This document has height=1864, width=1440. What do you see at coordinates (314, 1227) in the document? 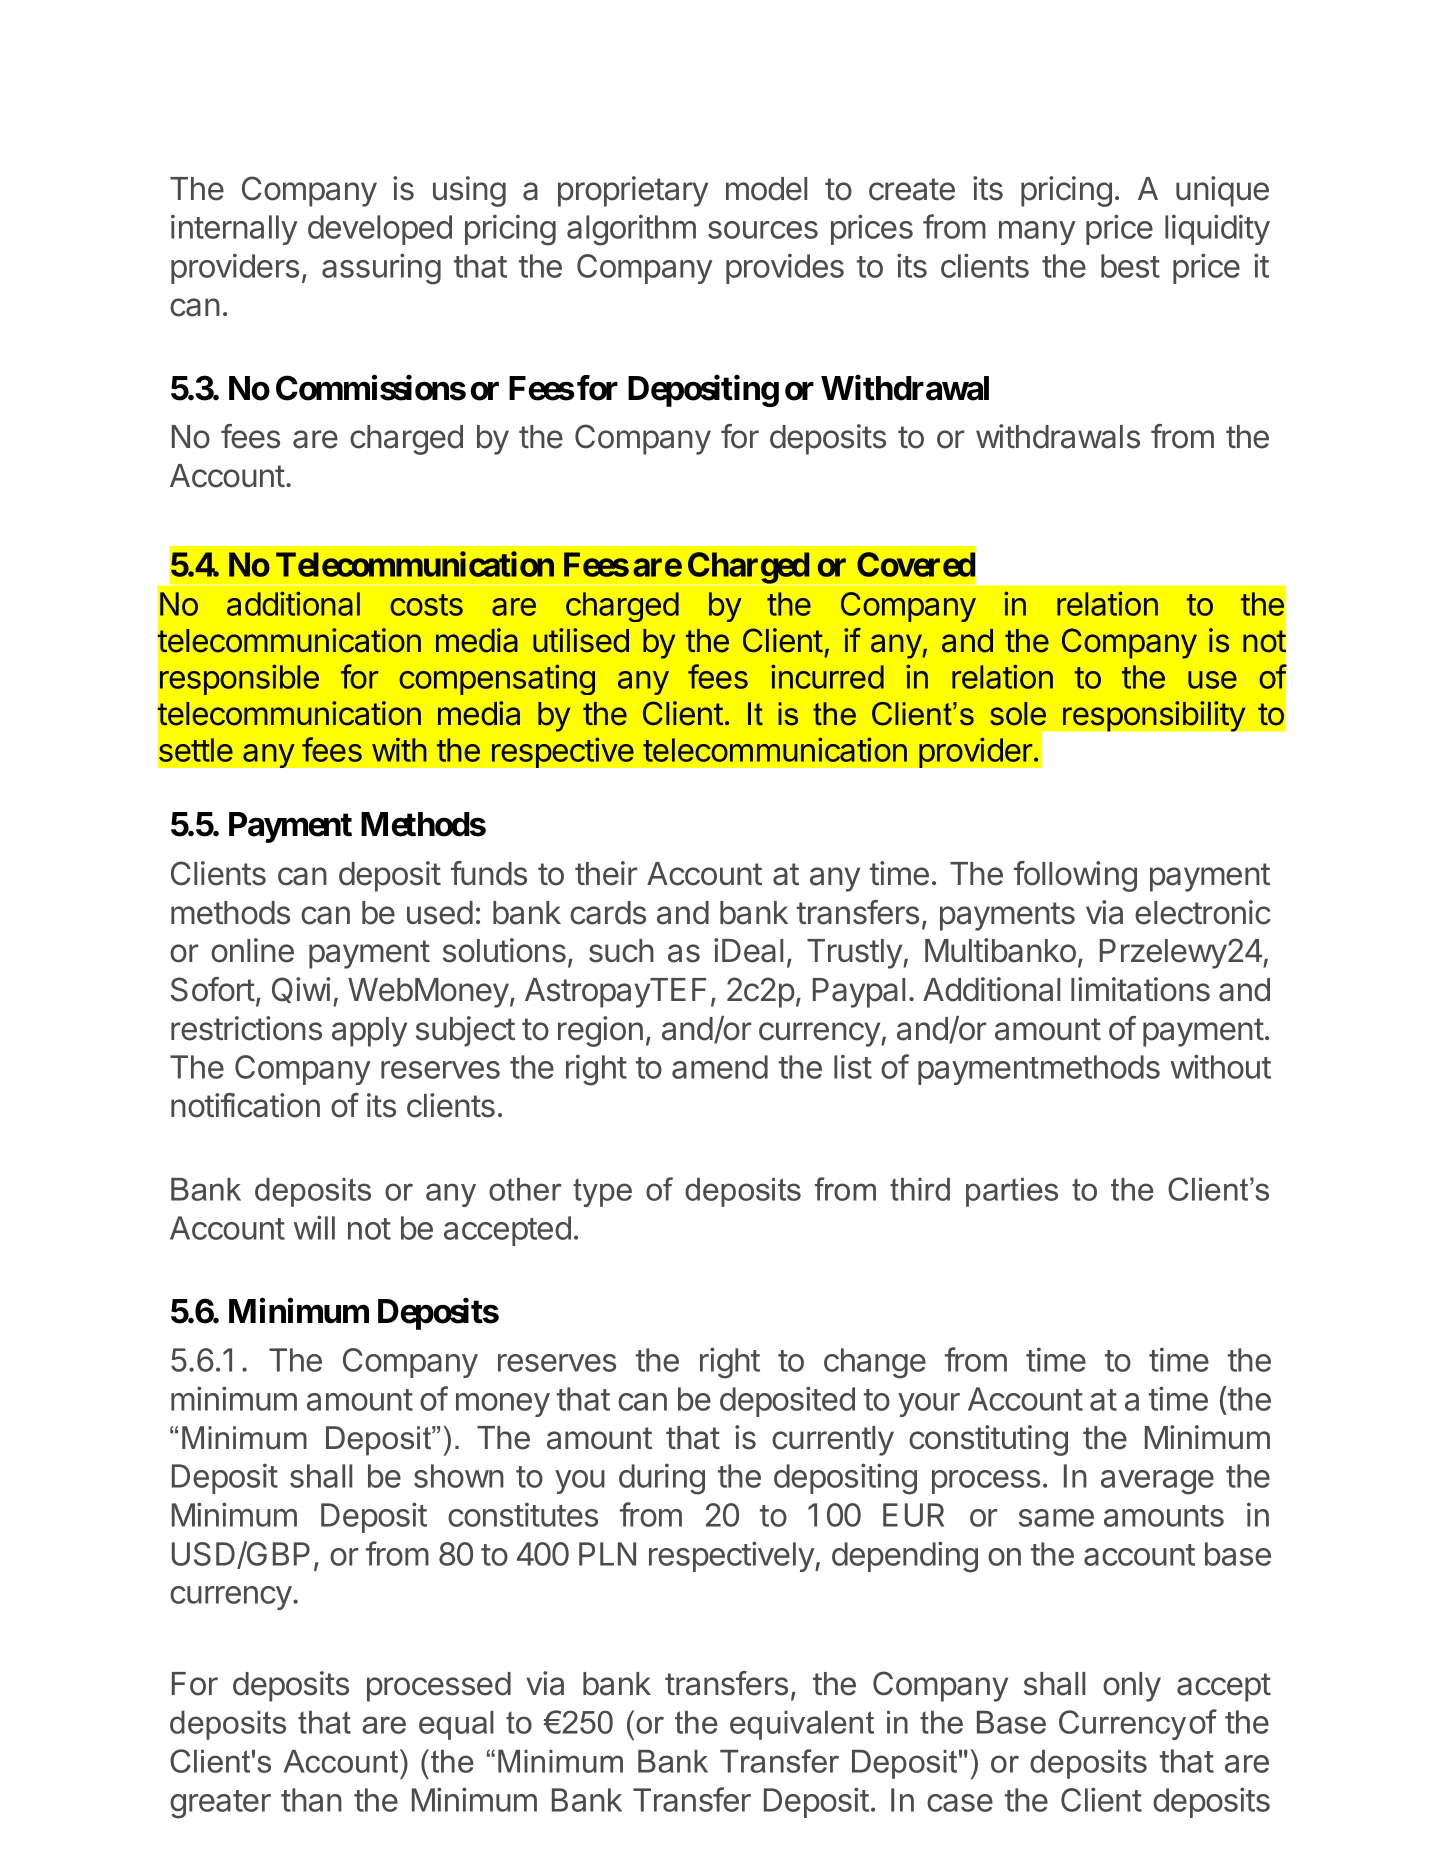
I see `will` at bounding box center [314, 1227].
